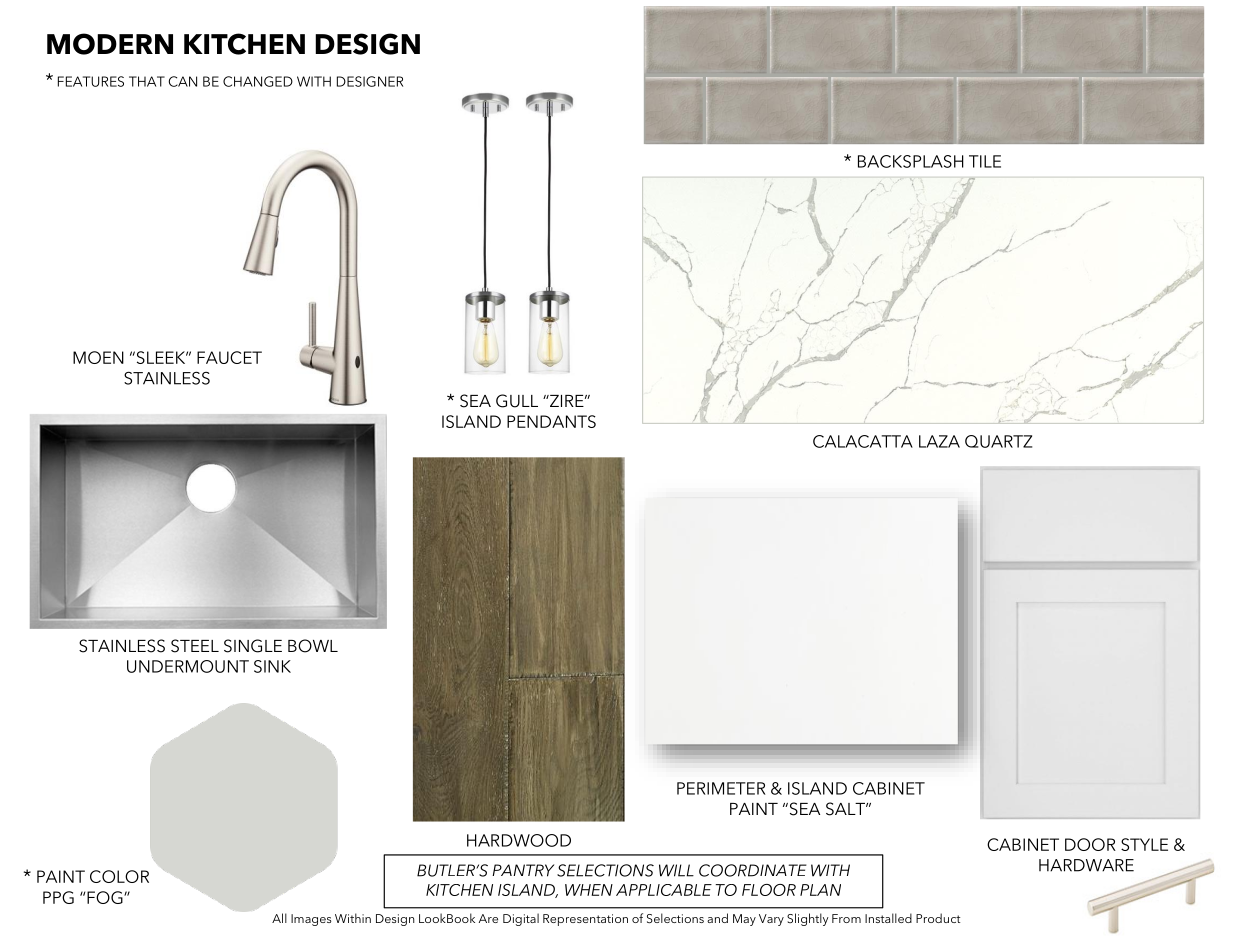 This screenshot has height=952, width=1233. Describe the element at coordinates (195, 646) in the screenshot. I see `STEEL` at that location.
